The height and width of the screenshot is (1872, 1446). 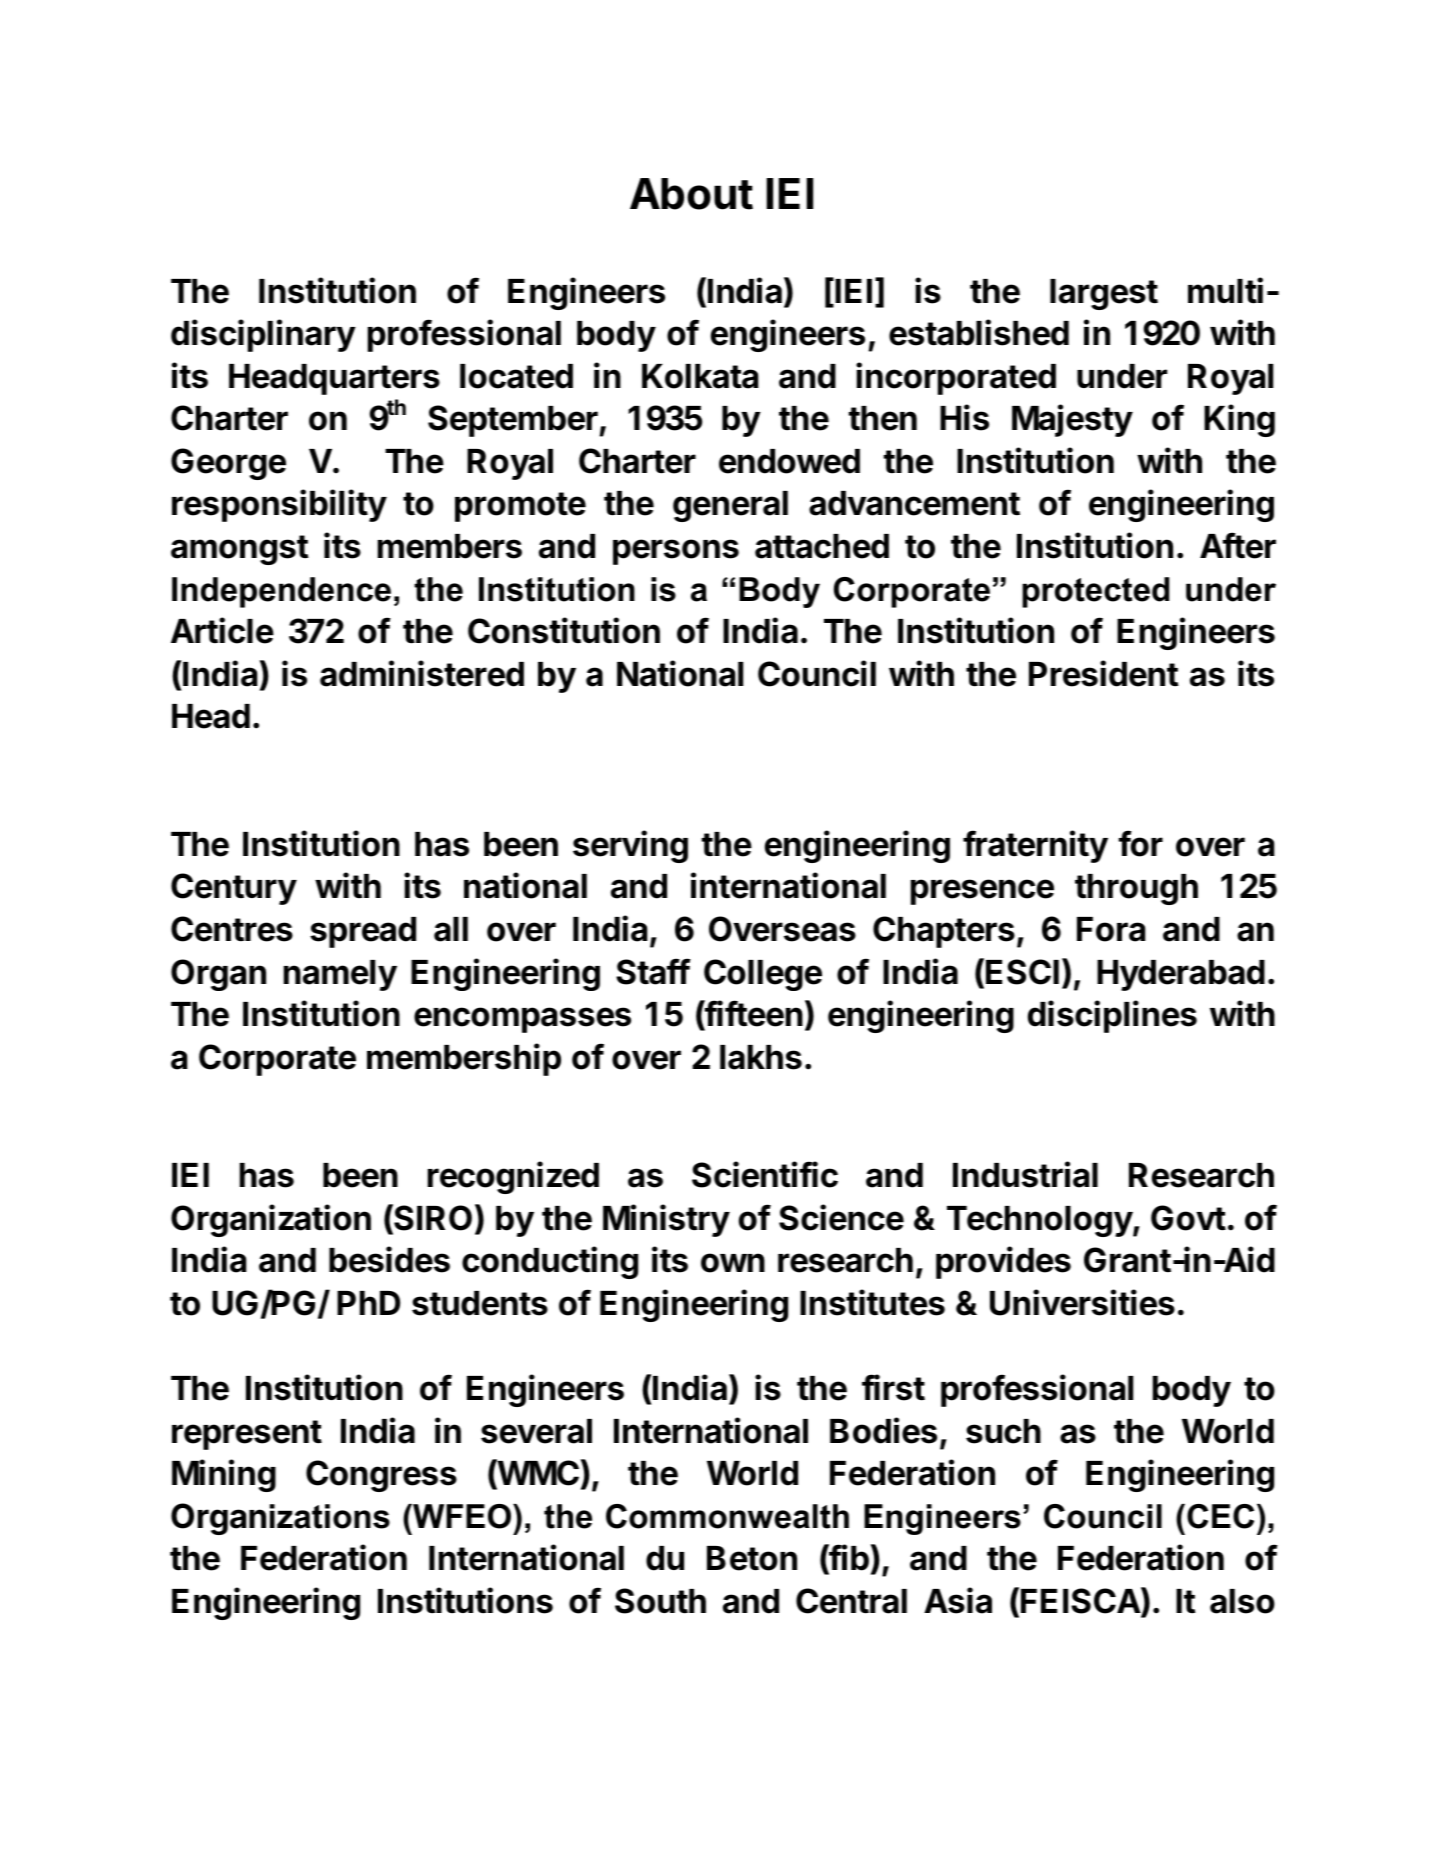 I want to click on Govt, so click(x=1188, y=1218).
